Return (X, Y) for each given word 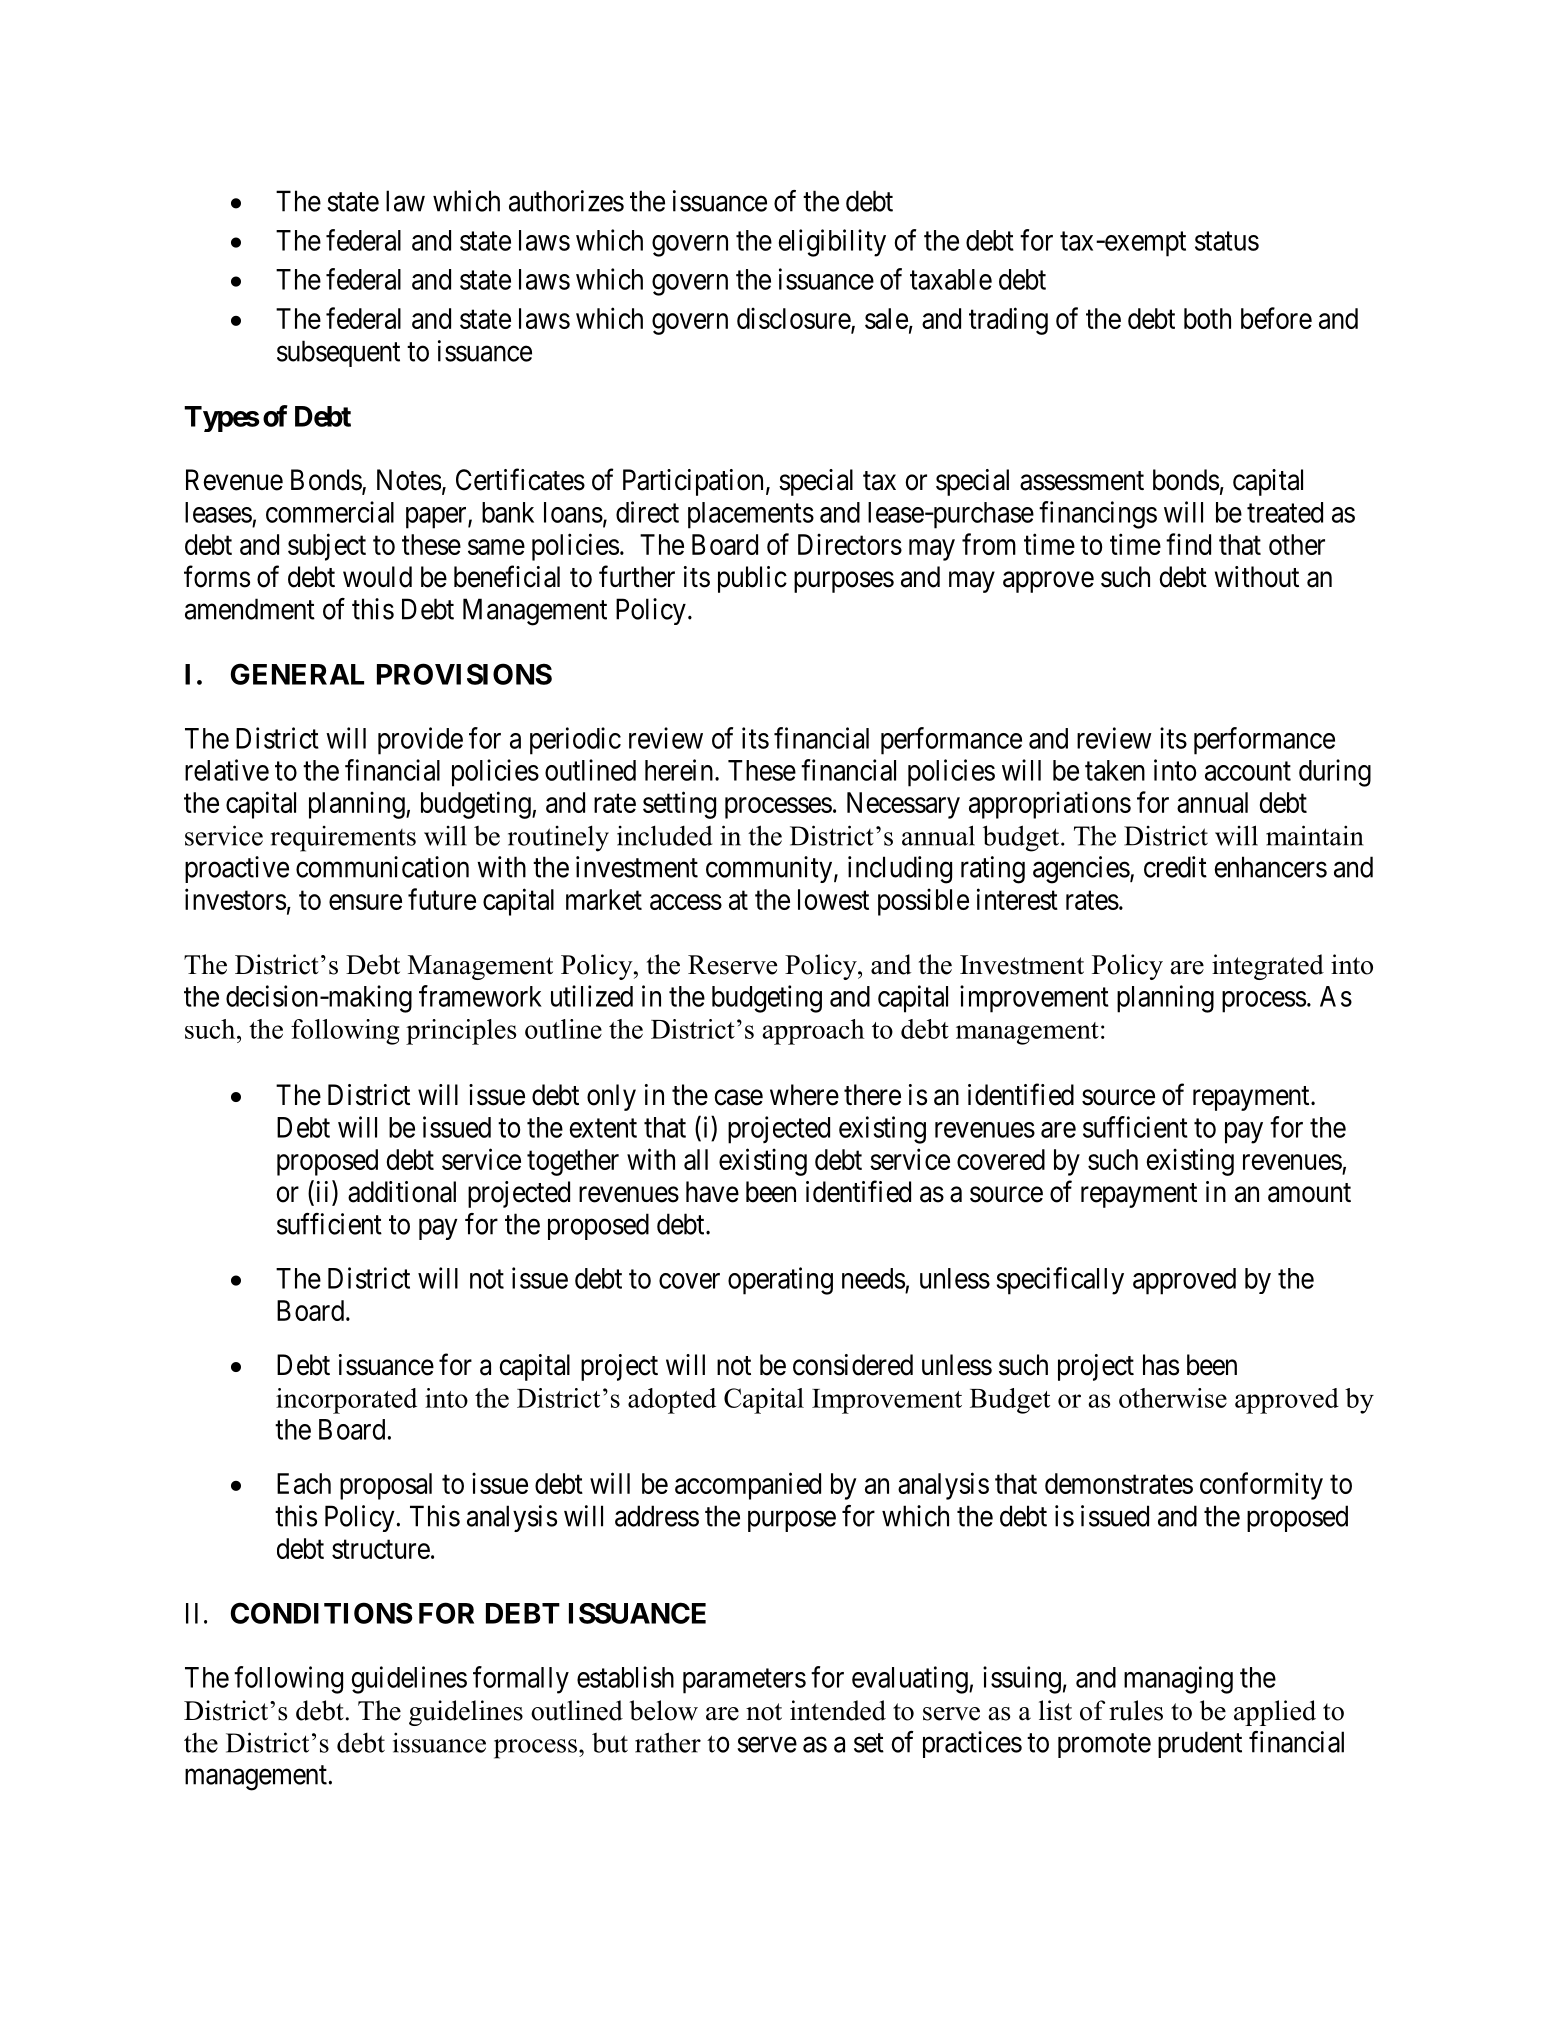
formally (521, 1680)
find (1188, 544)
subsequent (338, 353)
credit (1175, 867)
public (752, 579)
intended (838, 1710)
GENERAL (297, 674)
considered (853, 1365)
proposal (386, 1486)
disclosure (794, 319)
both (1207, 318)
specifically (1060, 1281)
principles (461, 1032)
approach (813, 1032)
